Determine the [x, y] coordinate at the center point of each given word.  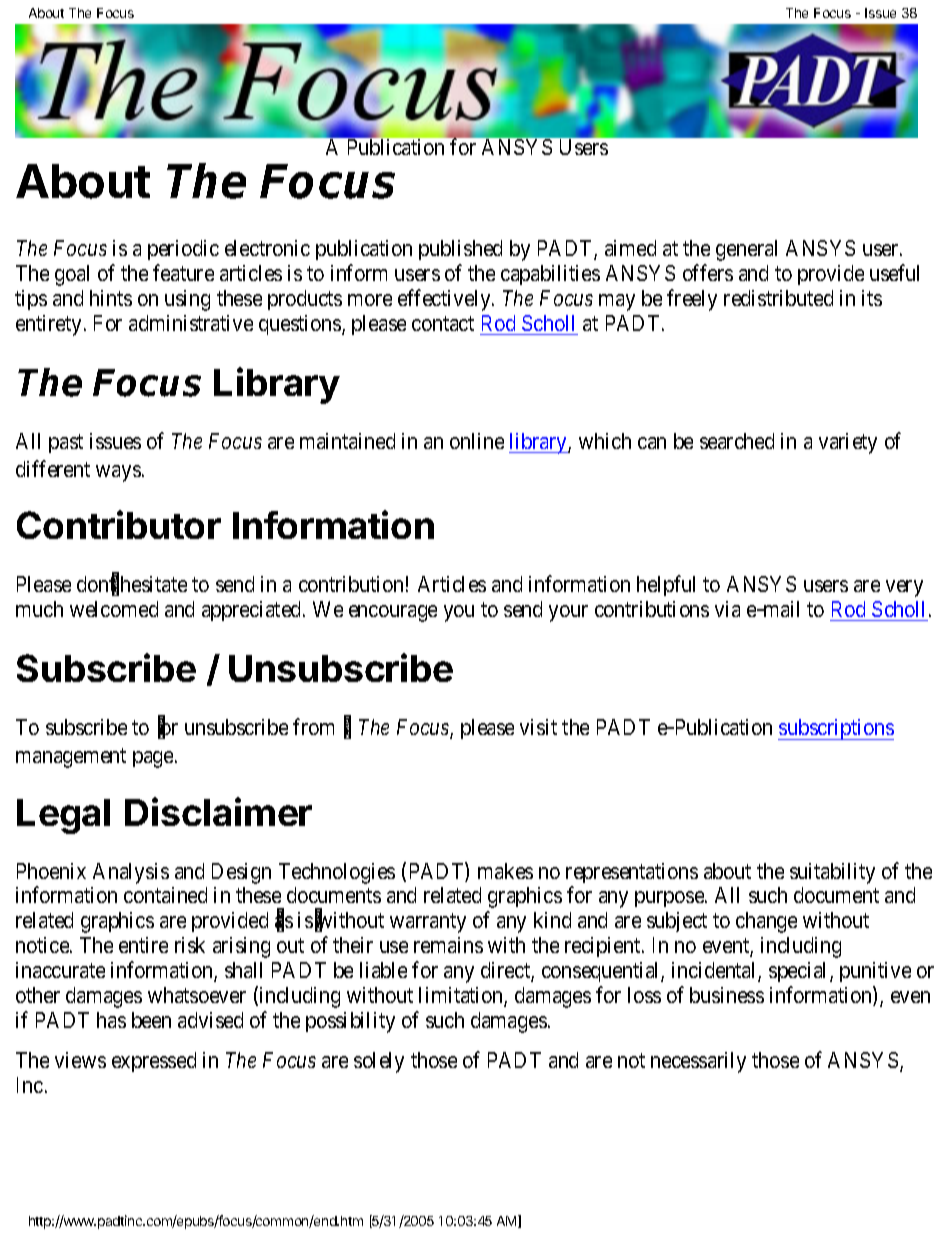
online [477, 441]
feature [183, 272]
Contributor [119, 524]
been [151, 1020]
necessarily [698, 1062]
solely [379, 1062]
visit [538, 727]
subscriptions [836, 729]
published [460, 250]
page [153, 759]
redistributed [778, 298]
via [727, 609]
